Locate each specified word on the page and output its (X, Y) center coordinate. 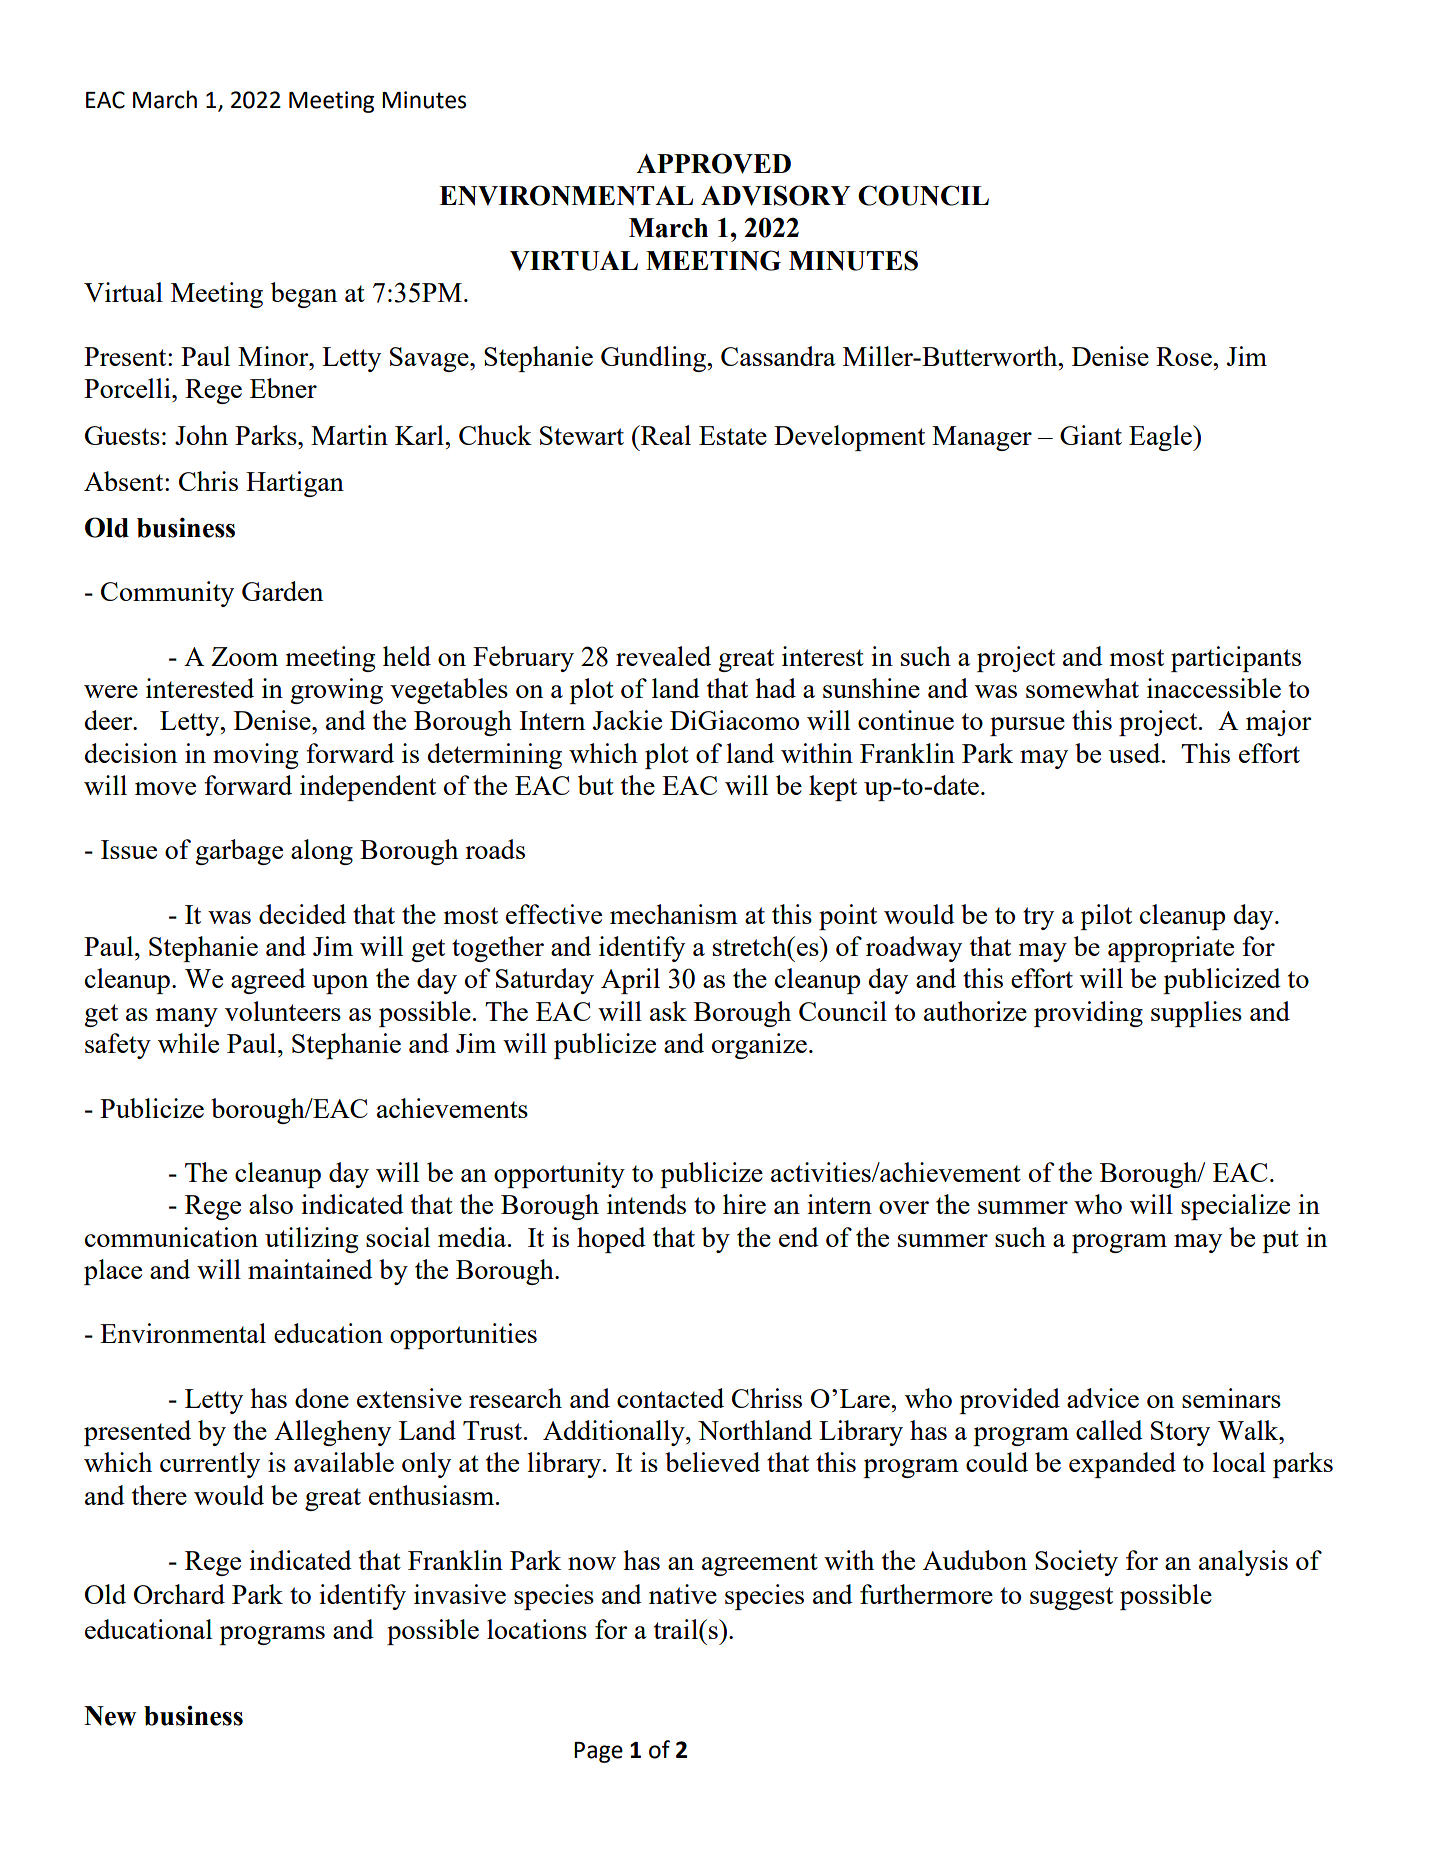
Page (598, 1752)
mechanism (674, 914)
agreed (268, 981)
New (110, 1716)
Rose (1185, 356)
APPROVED (713, 163)
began (304, 295)
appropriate (1171, 949)
